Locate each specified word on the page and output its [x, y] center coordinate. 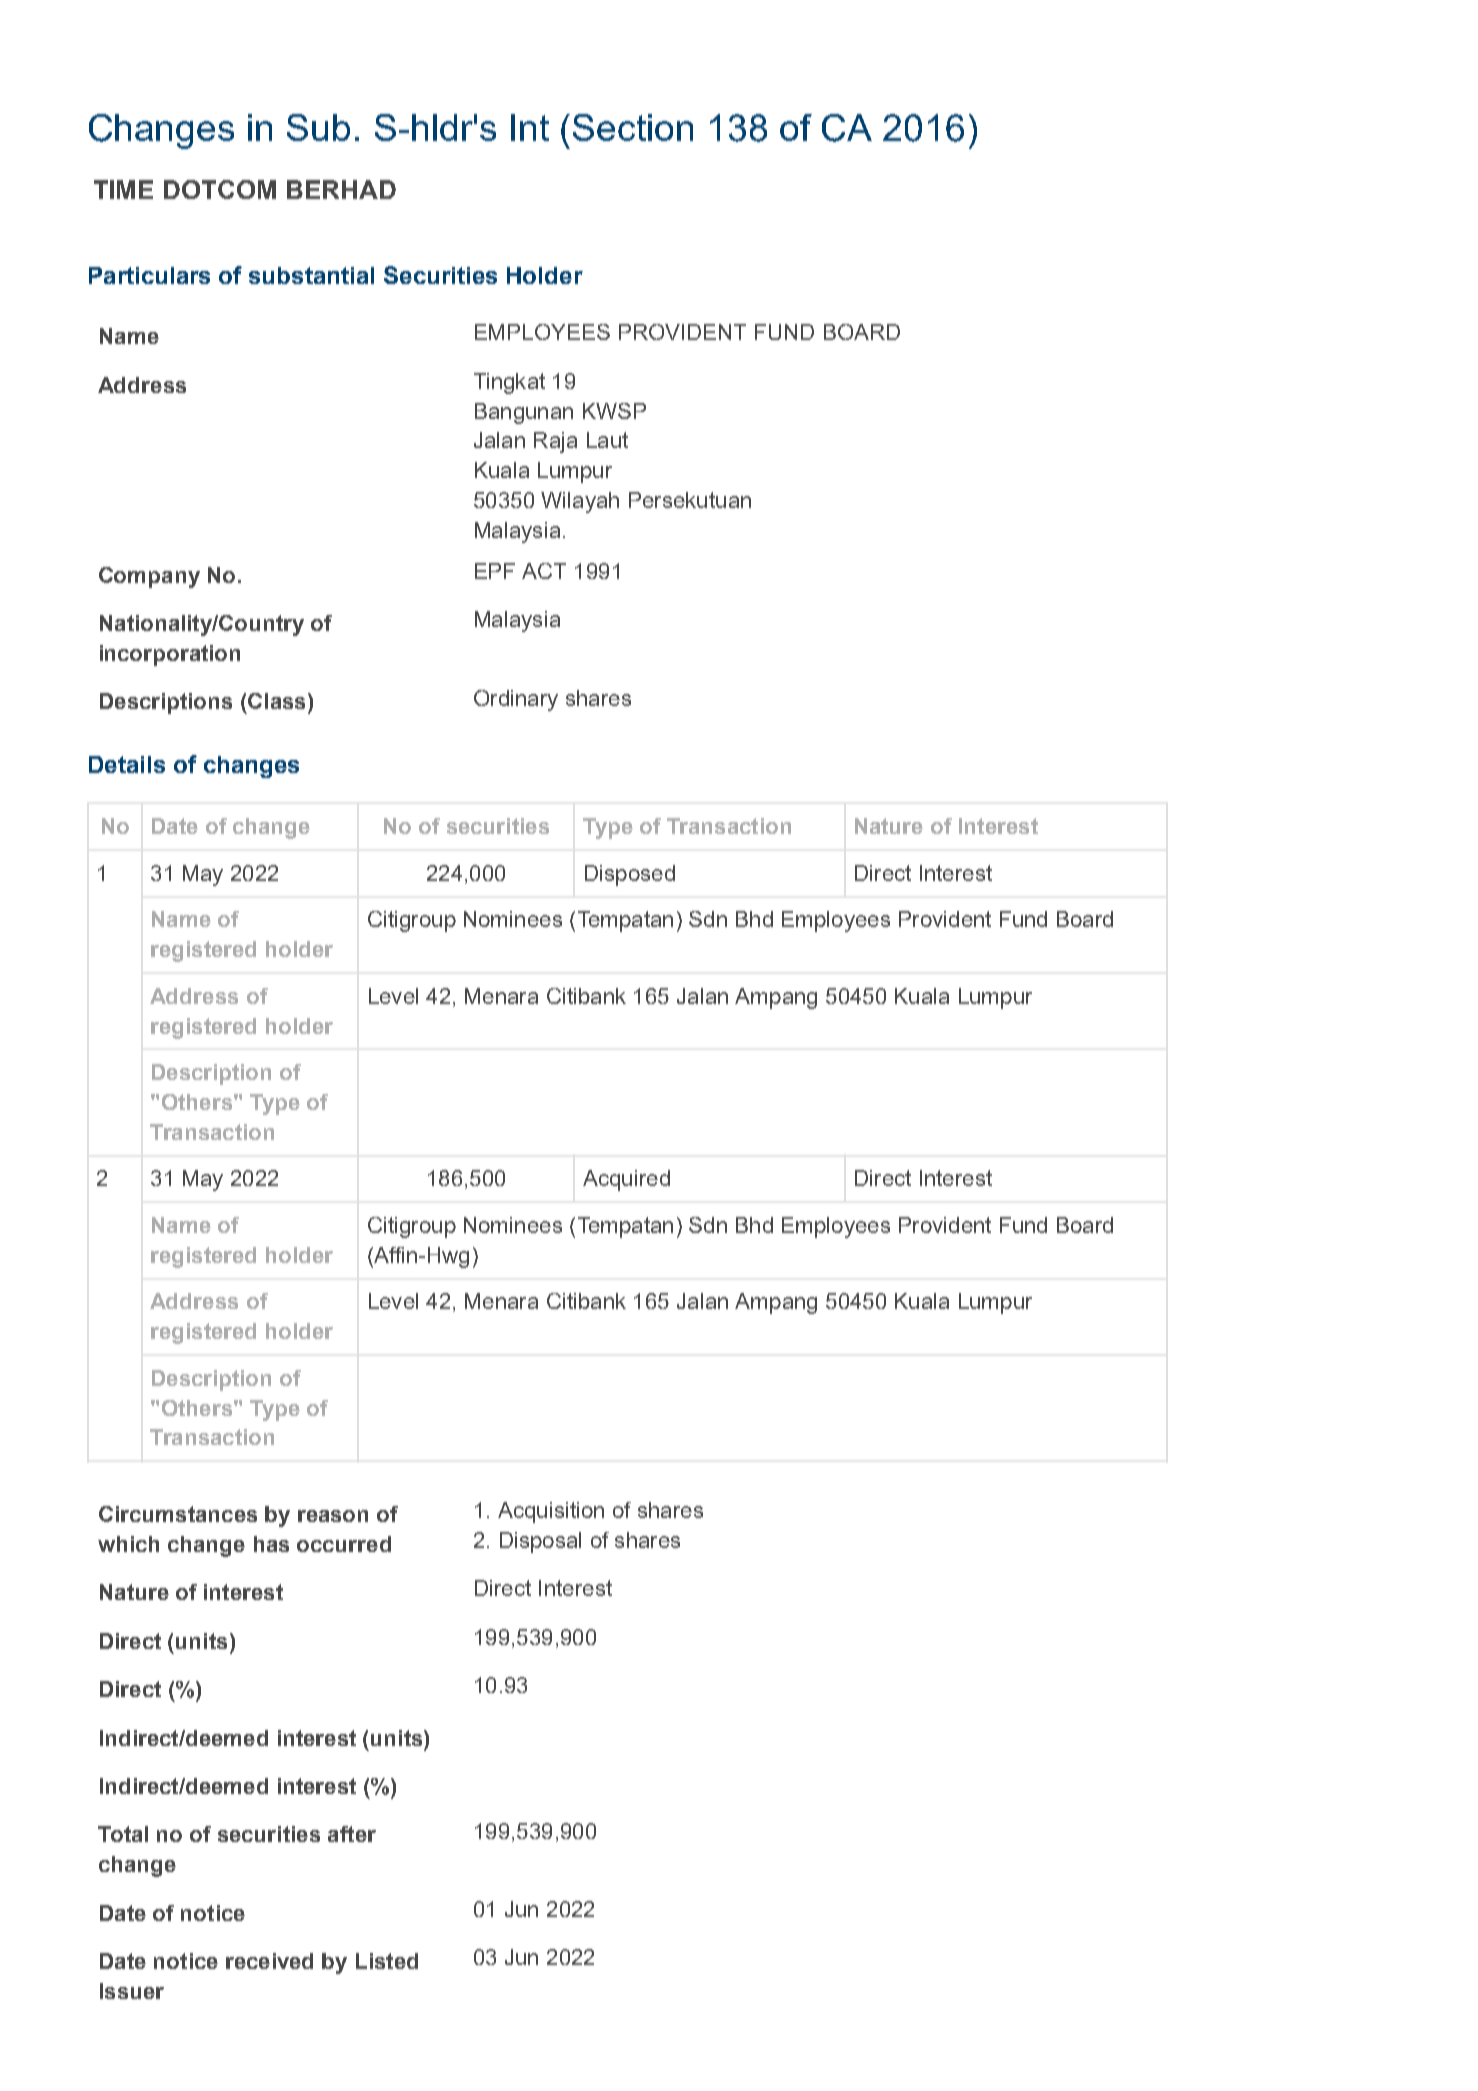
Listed [387, 1961]
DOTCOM [220, 189]
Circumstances [178, 1514]
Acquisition [551, 1512]
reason [333, 1516]
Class [276, 701]
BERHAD [341, 189]
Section [633, 127]
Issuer [132, 1991]
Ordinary [516, 700]
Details [127, 764]
